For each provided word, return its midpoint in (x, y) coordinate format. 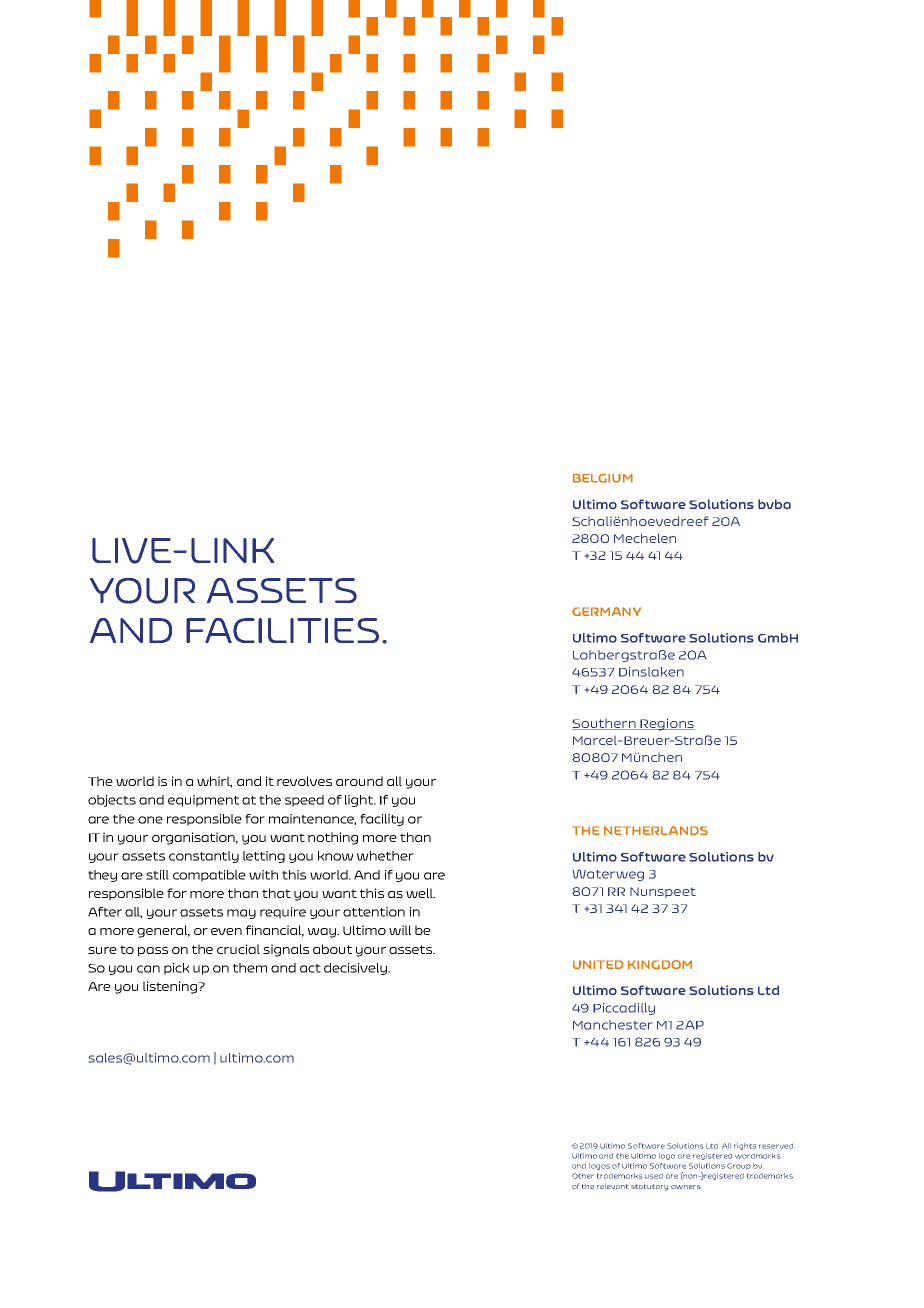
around (359, 781)
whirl (214, 782)
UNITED (598, 964)
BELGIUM (603, 478)
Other (583, 1176)
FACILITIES (282, 630)
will (400, 930)
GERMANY (606, 611)
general (163, 931)
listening (171, 987)
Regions (666, 724)
